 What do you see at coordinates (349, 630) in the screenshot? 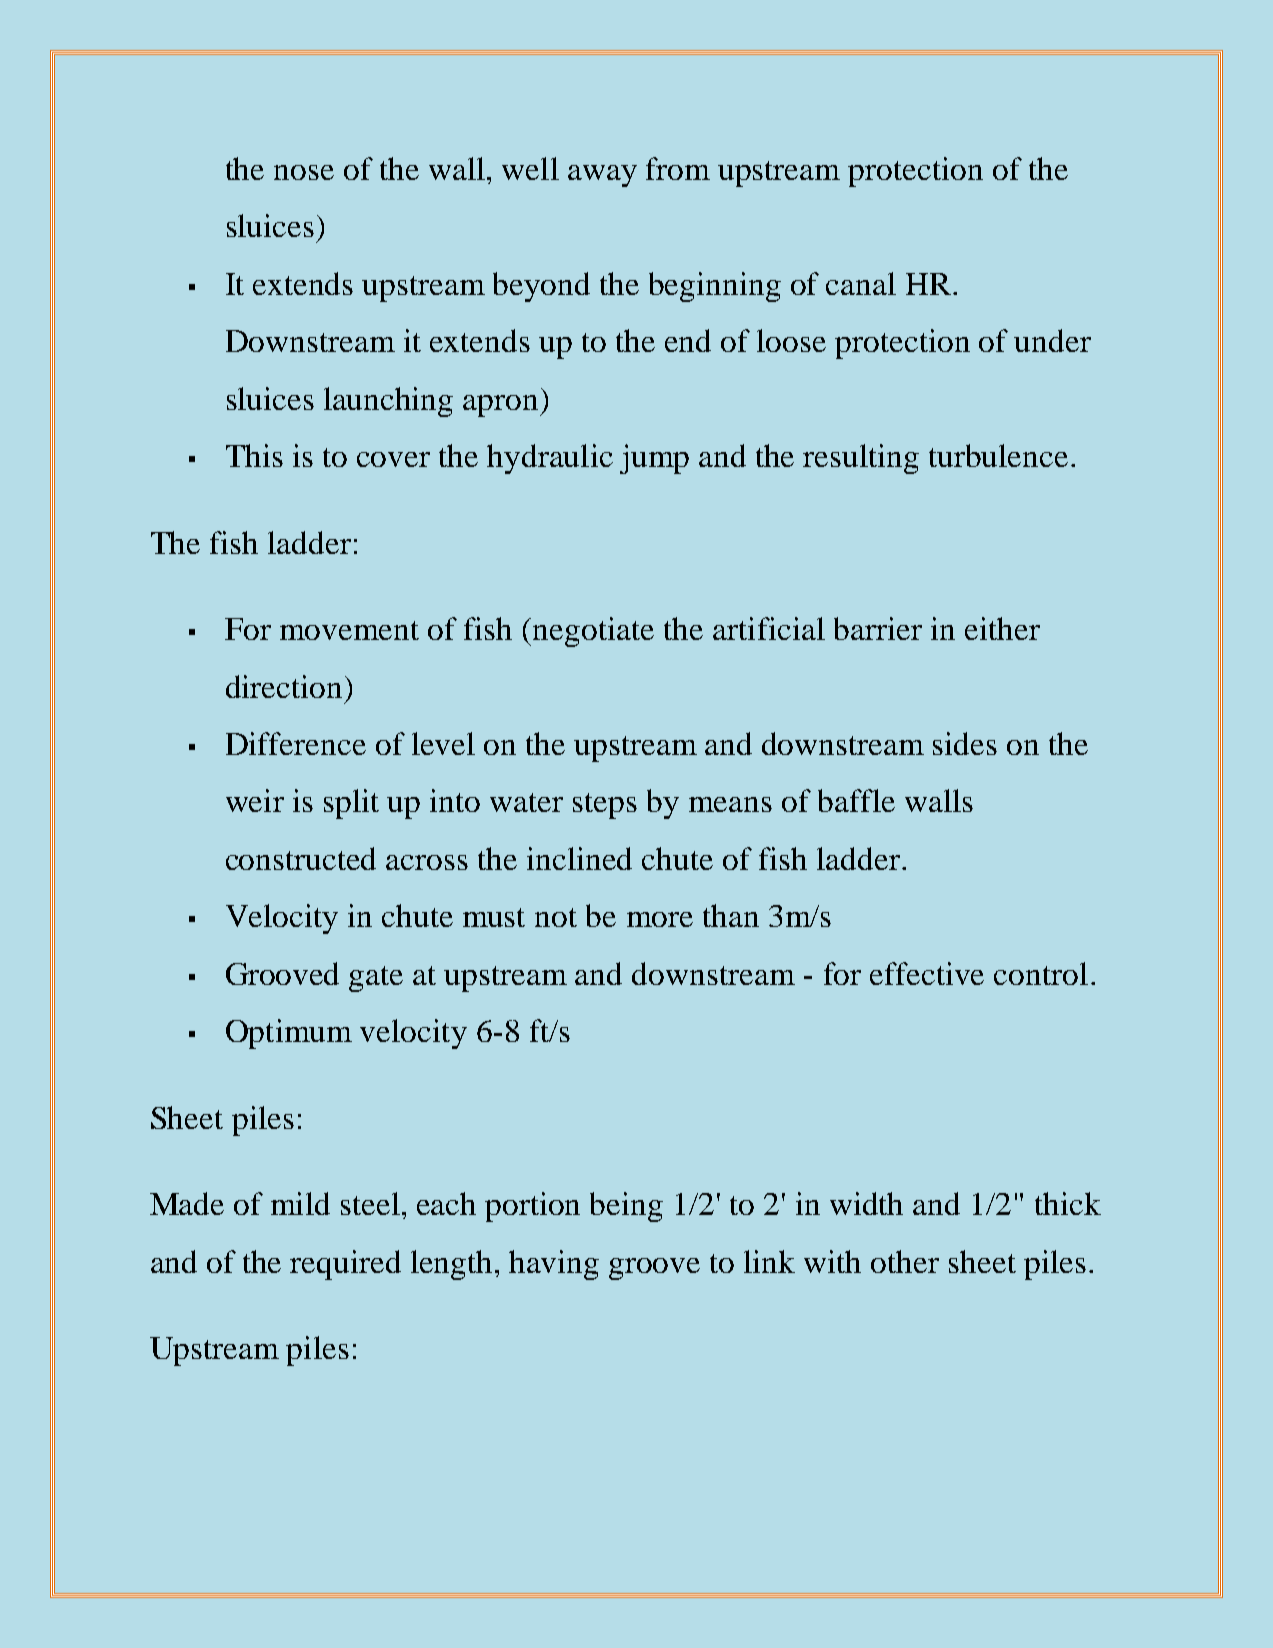
I see `movement` at bounding box center [349, 630].
